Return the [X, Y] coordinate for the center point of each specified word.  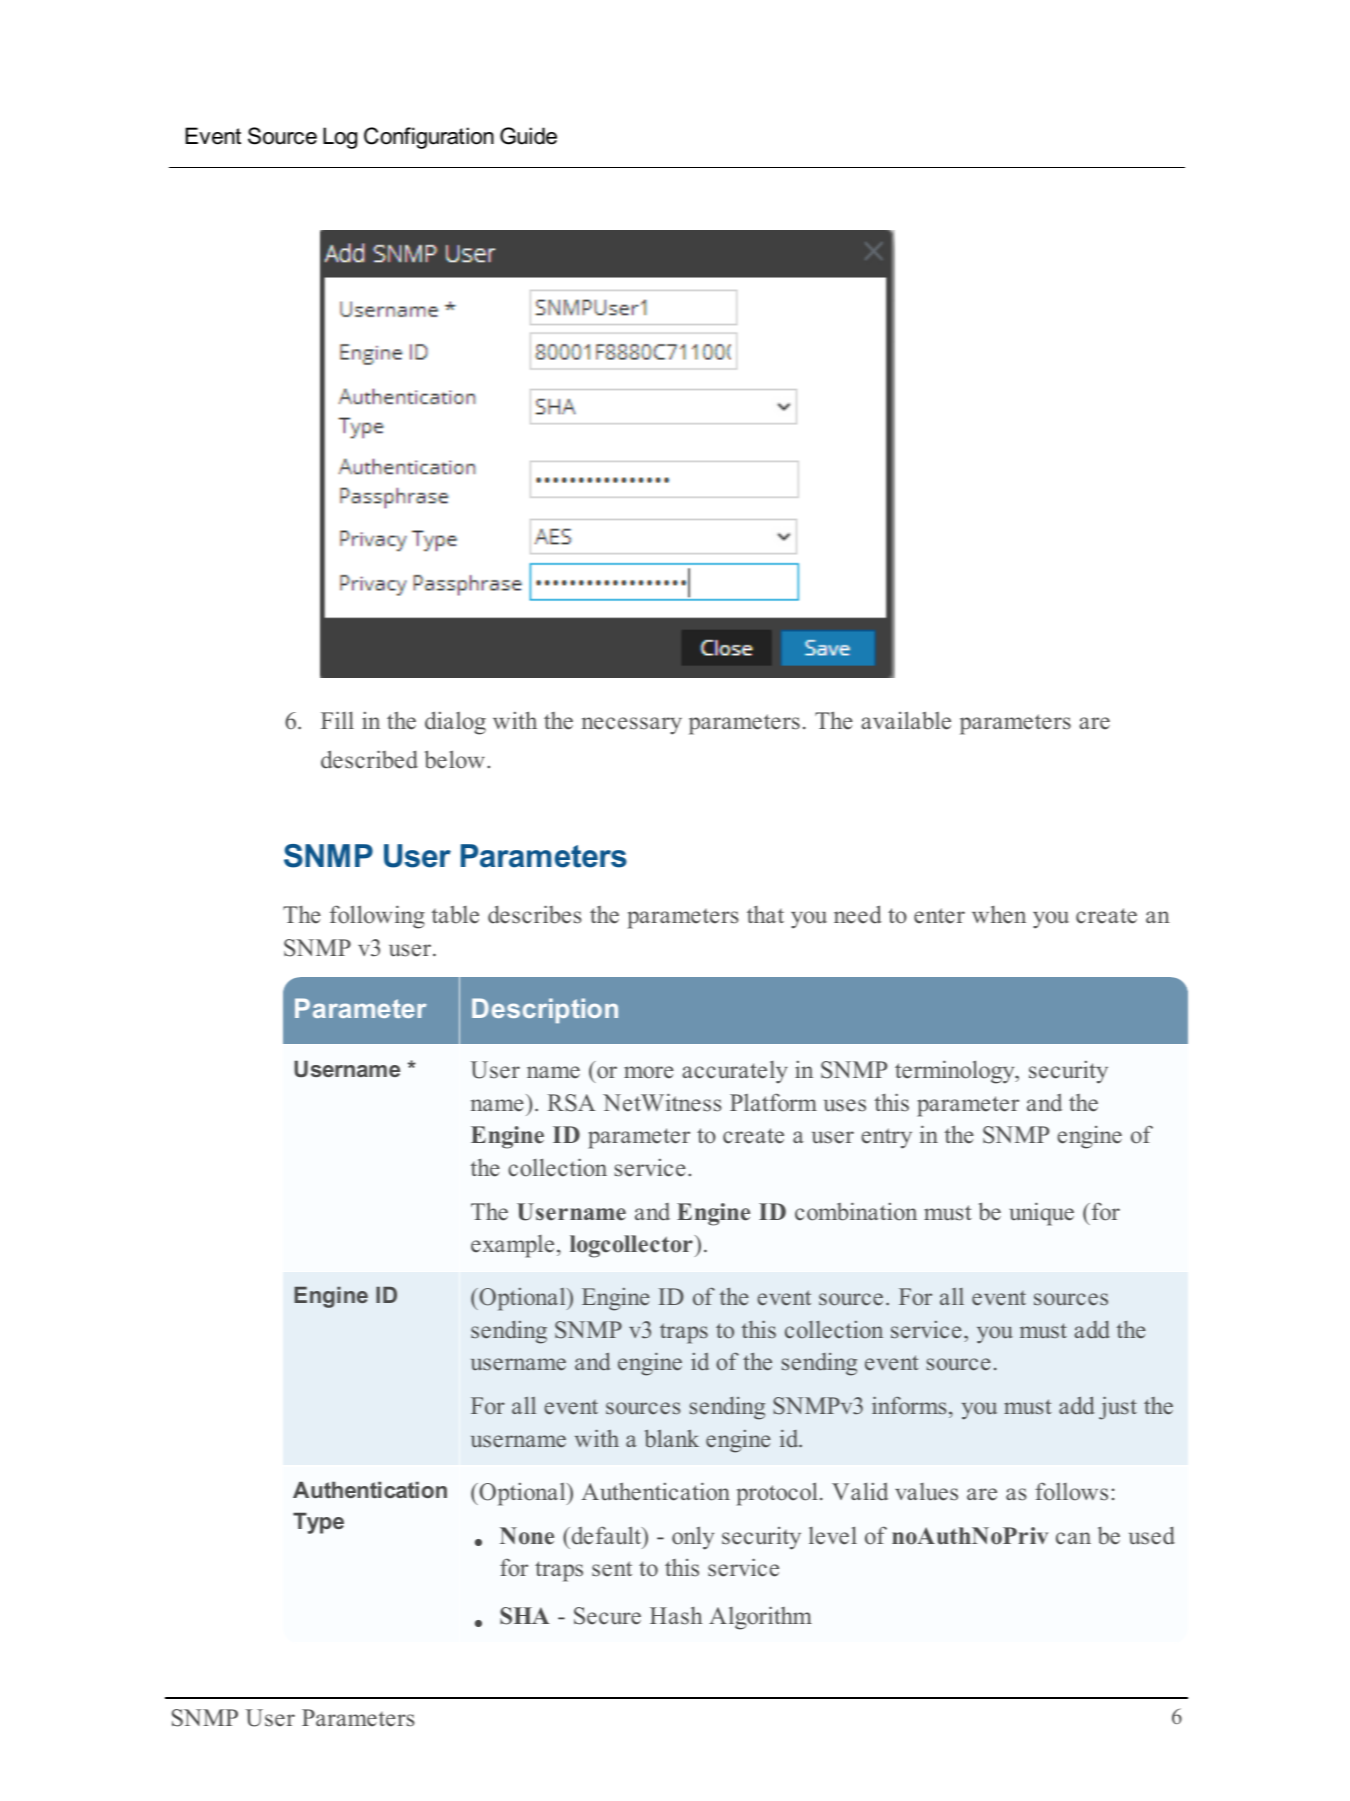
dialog [455, 723]
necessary [632, 726]
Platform [773, 1102]
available [906, 720]
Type [318, 1523]
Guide [528, 136]
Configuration [429, 138]
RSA [571, 1103]
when [999, 915]
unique [1042, 1214]
